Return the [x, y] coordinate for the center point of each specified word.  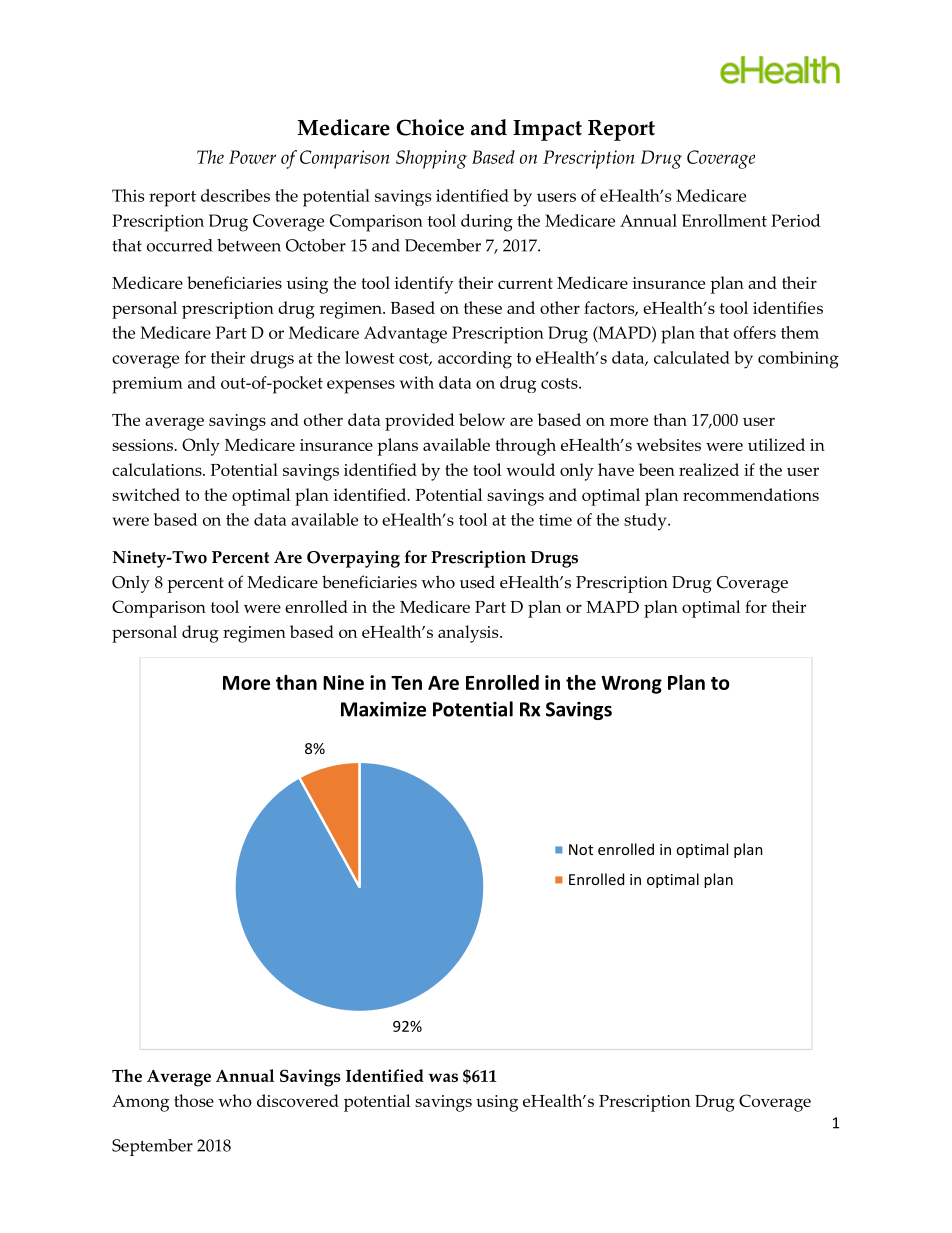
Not [581, 849]
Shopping [431, 159]
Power [252, 157]
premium [147, 385]
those [194, 1100]
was [443, 1077]
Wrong [631, 685]
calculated [692, 357]
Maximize [383, 709]
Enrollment [724, 220]
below [482, 419]
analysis [469, 634]
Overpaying [353, 559]
